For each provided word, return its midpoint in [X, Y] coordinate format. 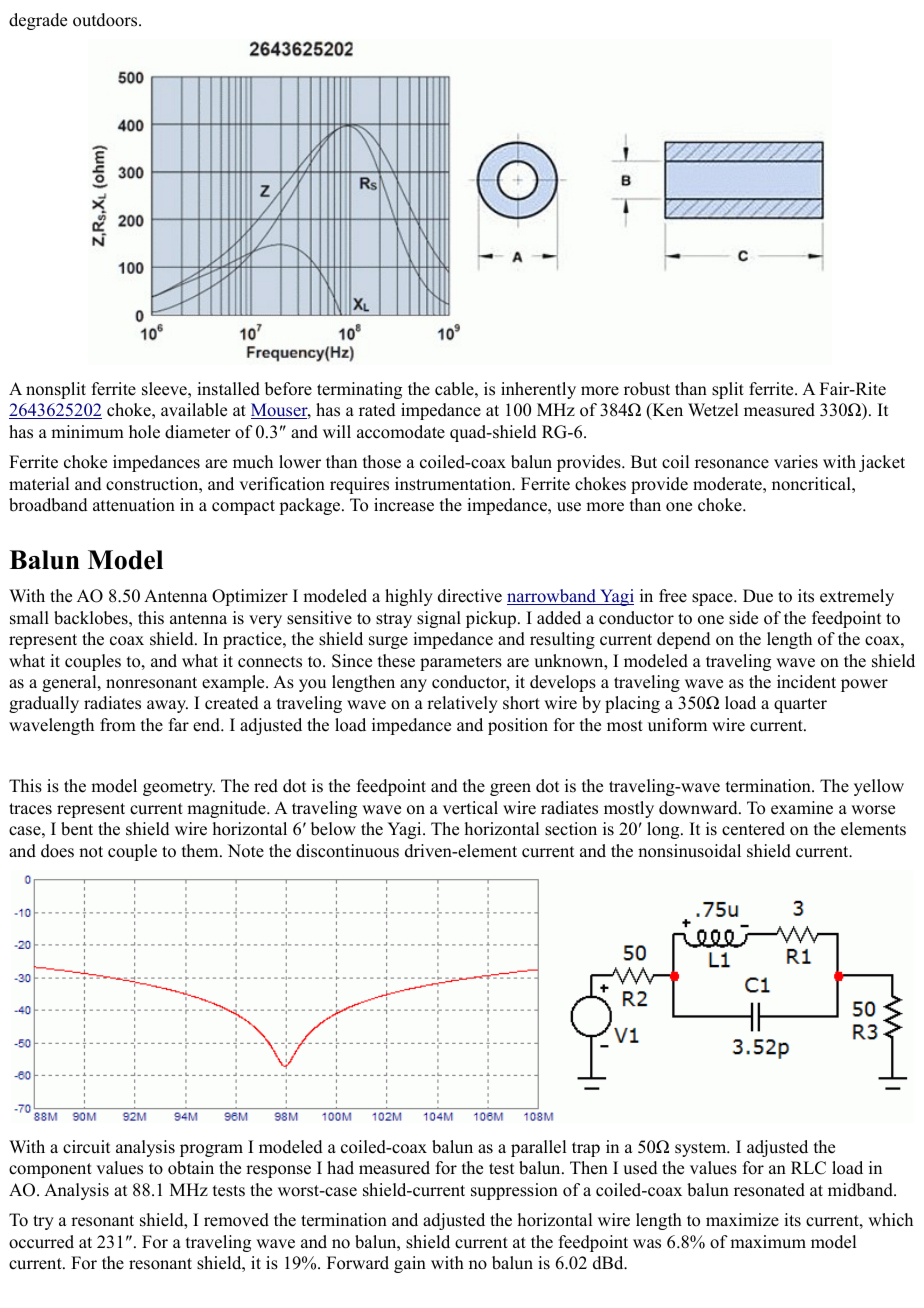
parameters [461, 663]
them [201, 851]
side [743, 618]
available [194, 410]
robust [647, 389]
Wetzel [713, 410]
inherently [538, 390]
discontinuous [347, 851]
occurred [41, 1242]
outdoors [106, 20]
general [70, 683]
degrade [38, 21]
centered [753, 829]
